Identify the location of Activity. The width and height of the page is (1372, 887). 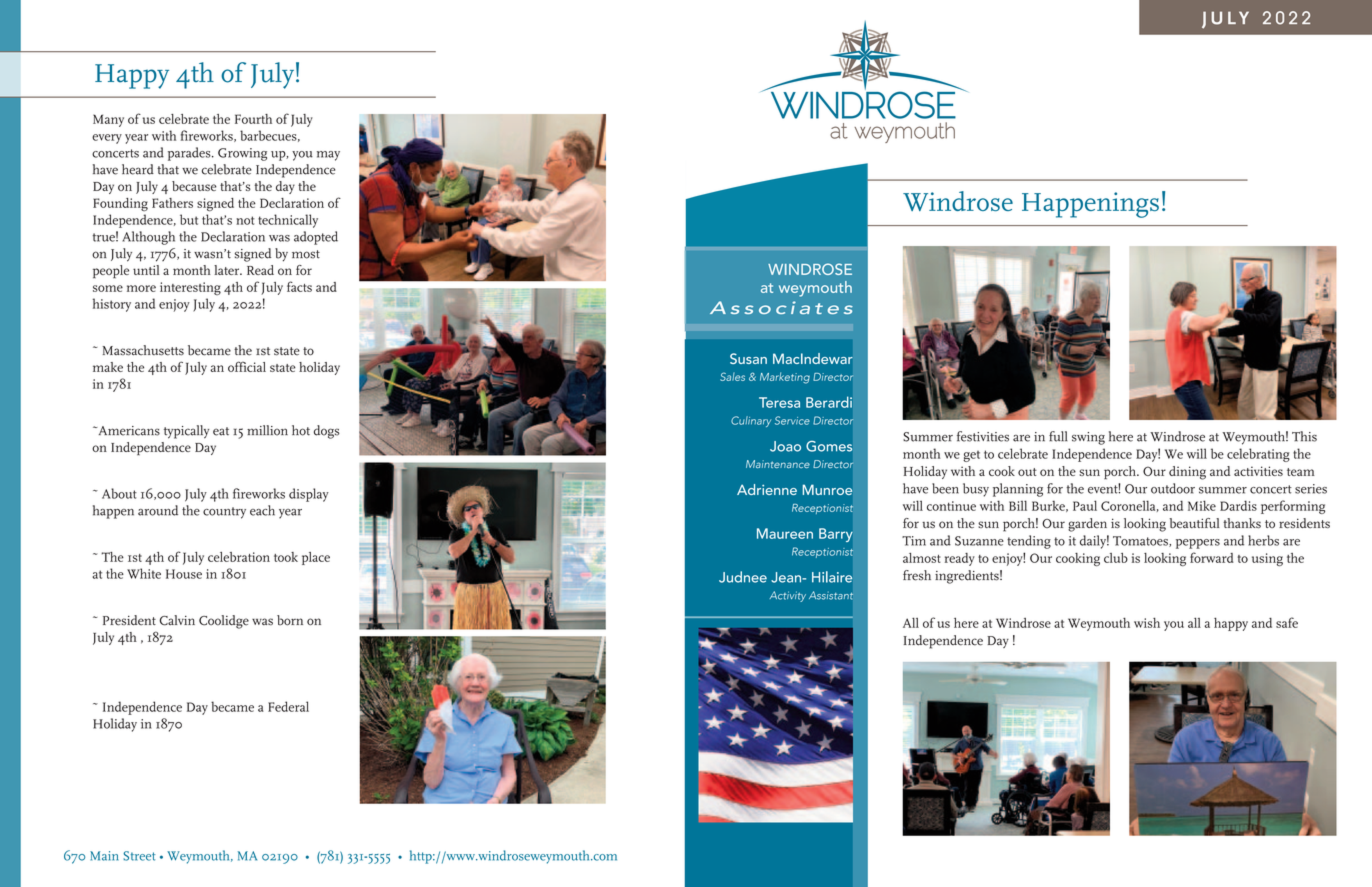
(788, 596).
